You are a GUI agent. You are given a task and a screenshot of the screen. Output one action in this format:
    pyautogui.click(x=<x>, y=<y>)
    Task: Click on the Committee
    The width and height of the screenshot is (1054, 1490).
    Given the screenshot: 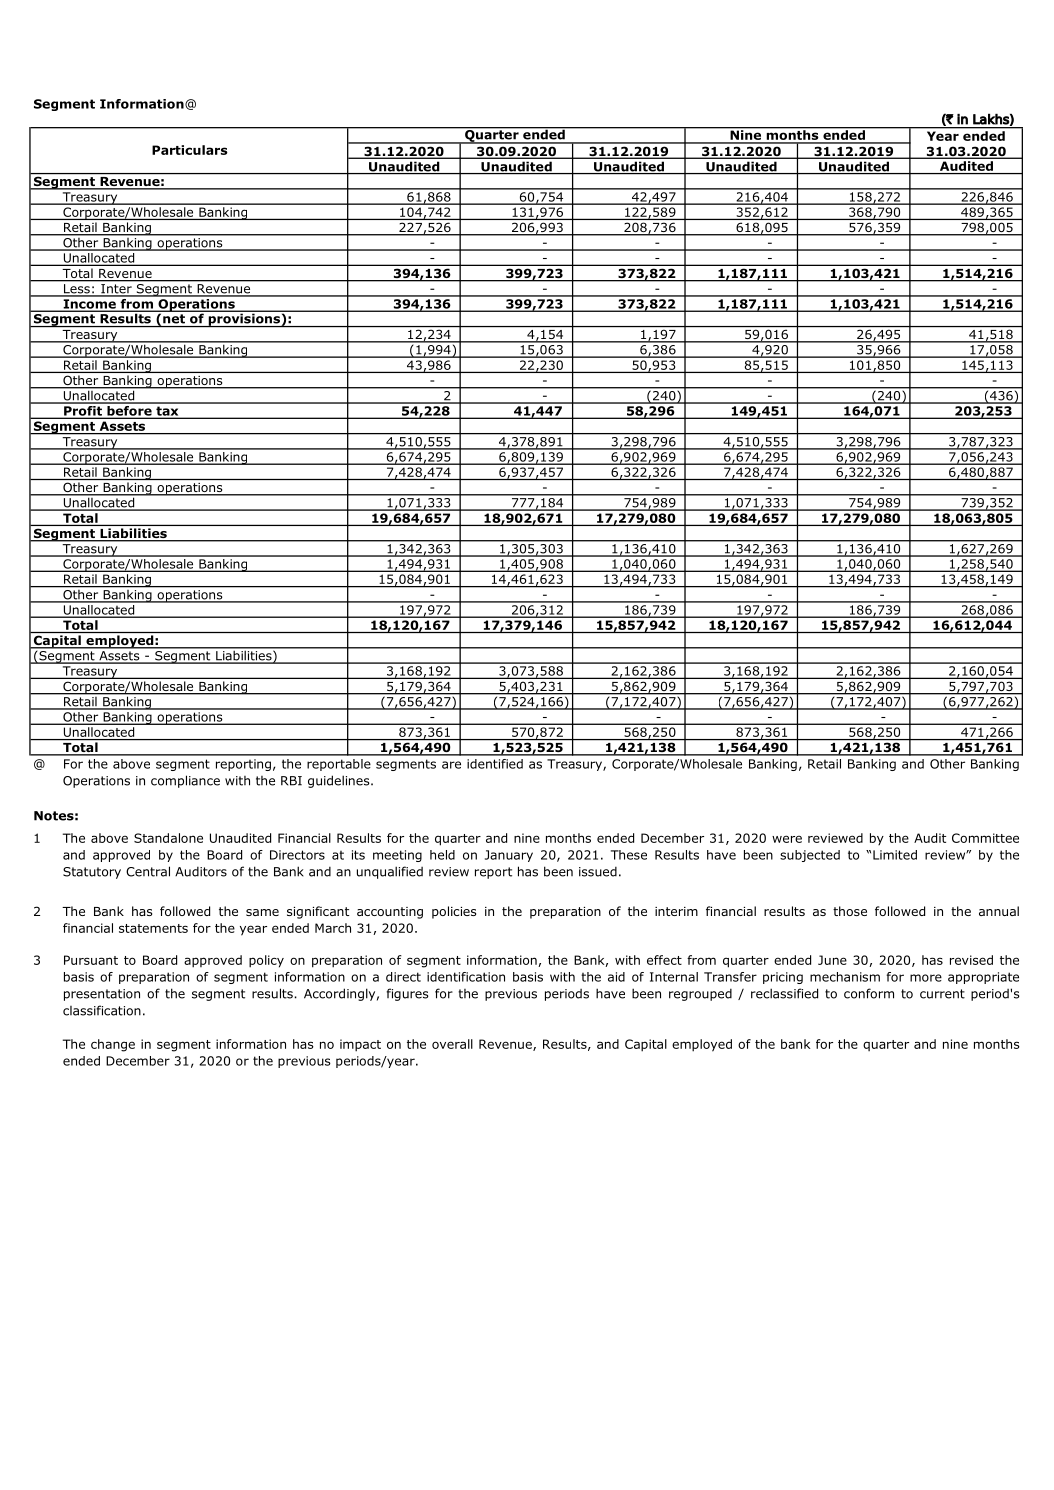 What is the action you would take?
    pyautogui.click(x=985, y=838)
